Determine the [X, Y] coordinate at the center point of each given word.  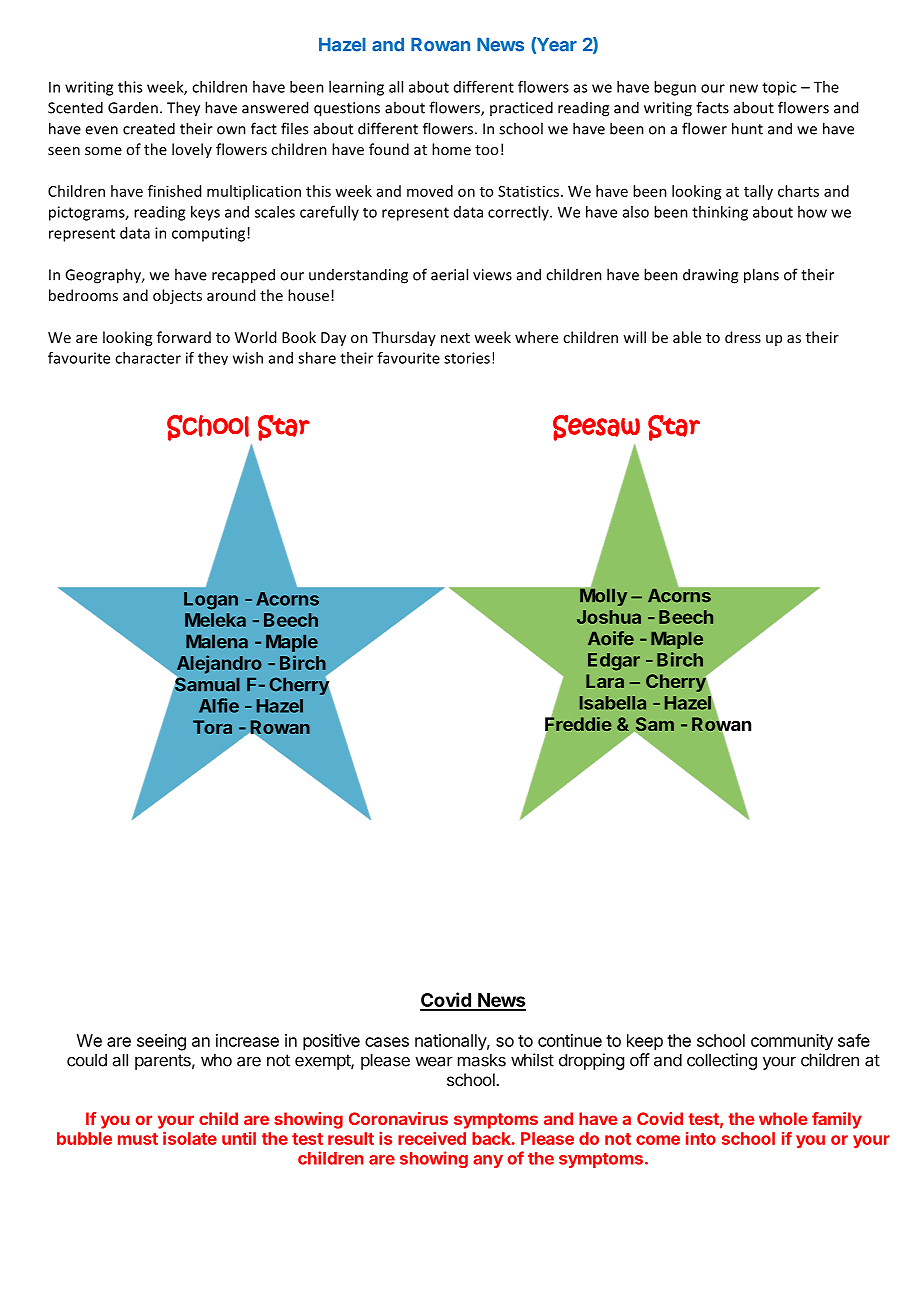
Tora [212, 727]
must [138, 1139]
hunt [747, 128]
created [149, 128]
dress [743, 337]
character [148, 358]
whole [783, 1118]
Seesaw [596, 428]
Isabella [613, 703]
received [432, 1138]
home [451, 149]
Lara [605, 681]
